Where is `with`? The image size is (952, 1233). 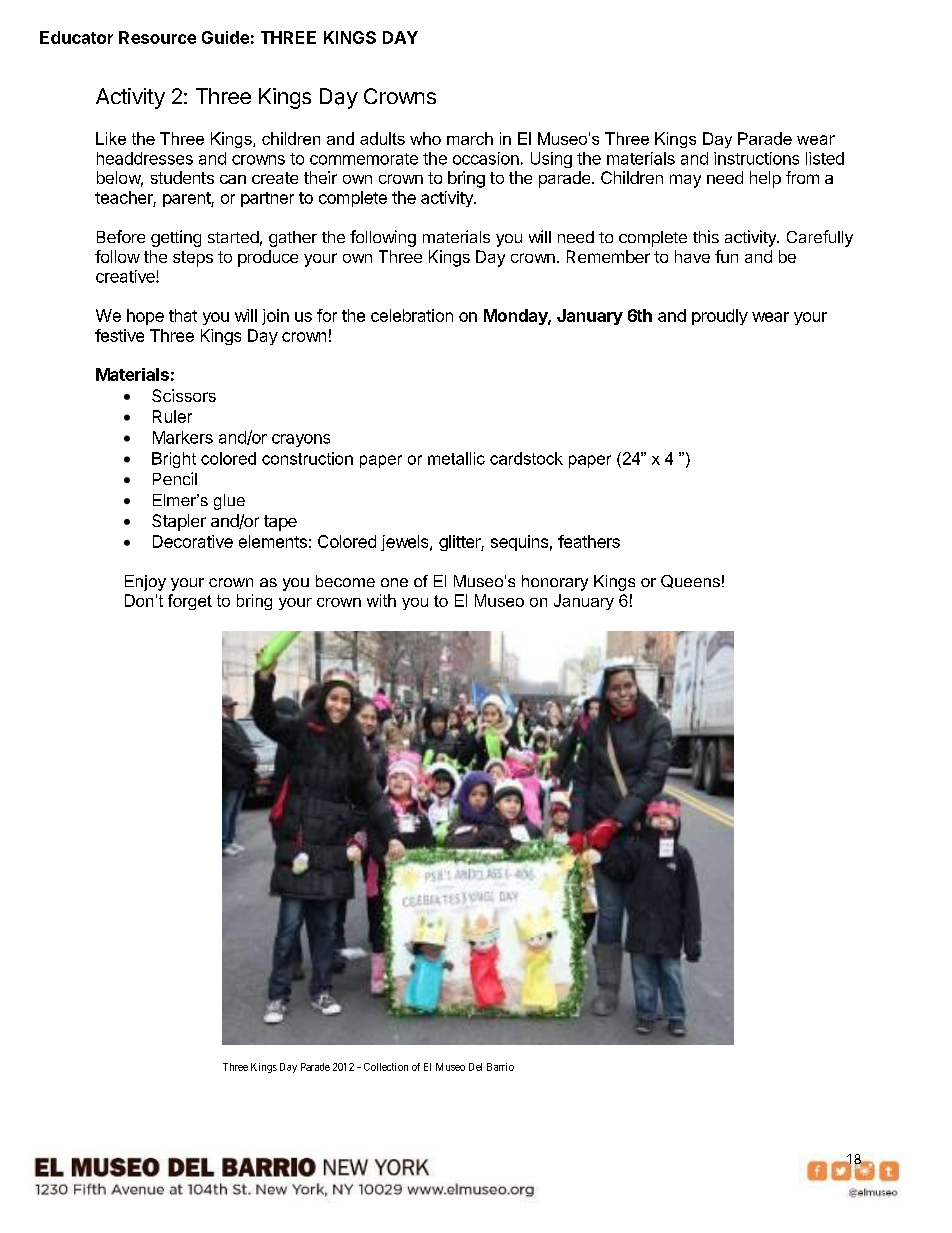
with is located at coordinates (381, 600).
